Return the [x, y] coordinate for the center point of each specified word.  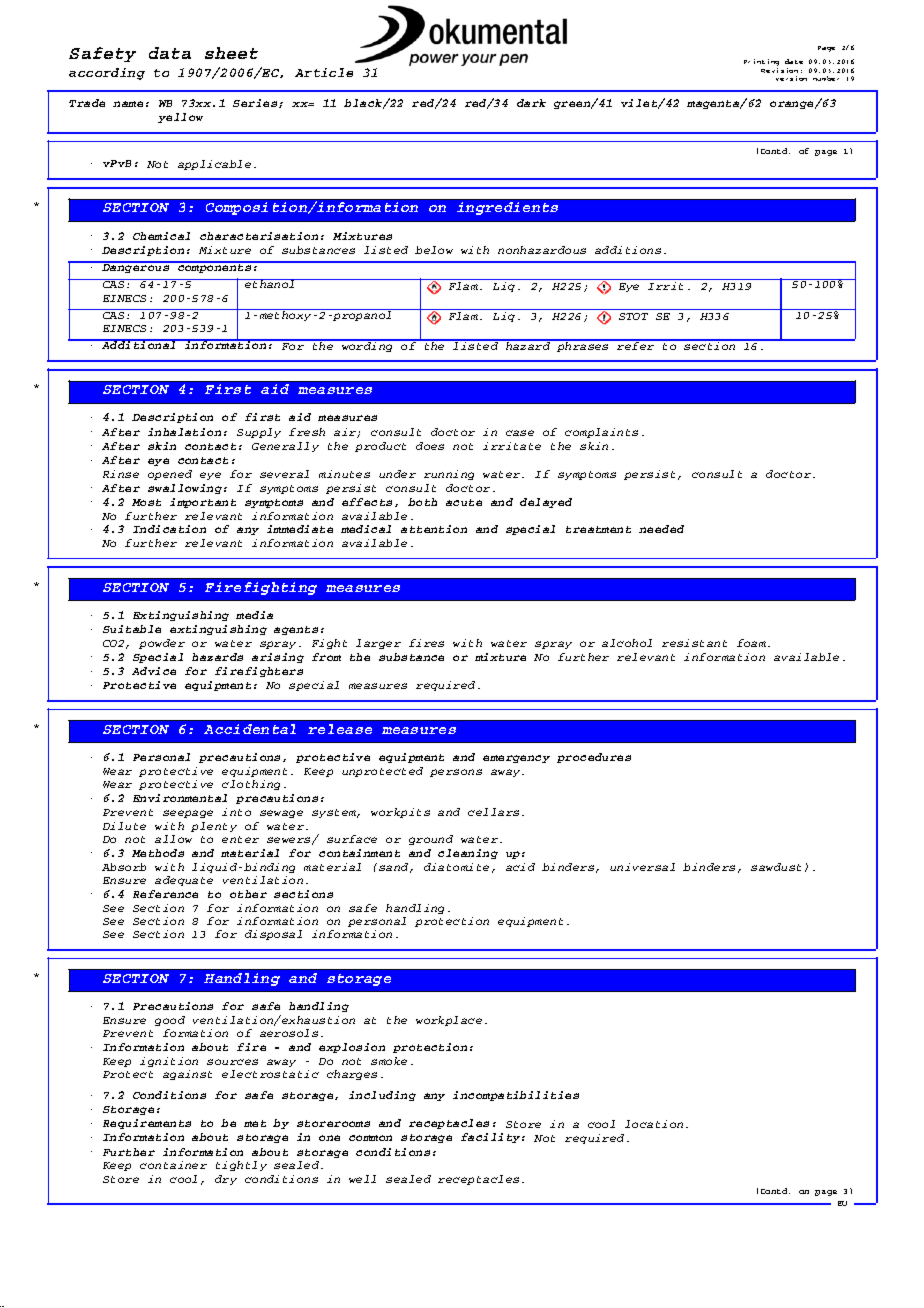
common [370, 1138]
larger [378, 644]
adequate [184, 881]
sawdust [776, 867]
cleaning [468, 854]
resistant [694, 643]
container [173, 1165]
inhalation [184, 432]
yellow [180, 118]
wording [368, 346]
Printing [761, 64]
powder [162, 644]
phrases [583, 346]
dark [531, 103]
